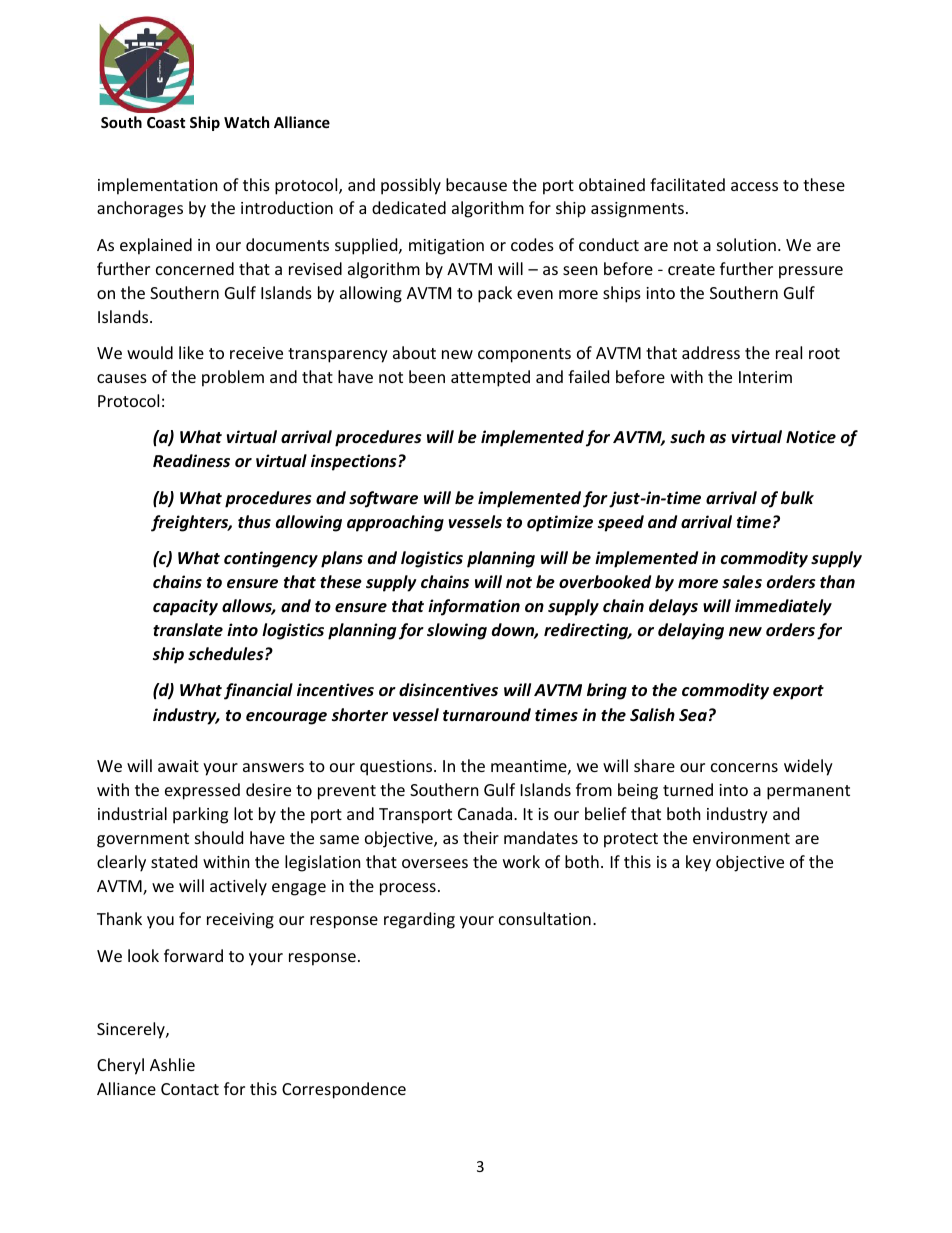  Describe the element at coordinates (765, 377) in the screenshot. I see `Interim` at that location.
